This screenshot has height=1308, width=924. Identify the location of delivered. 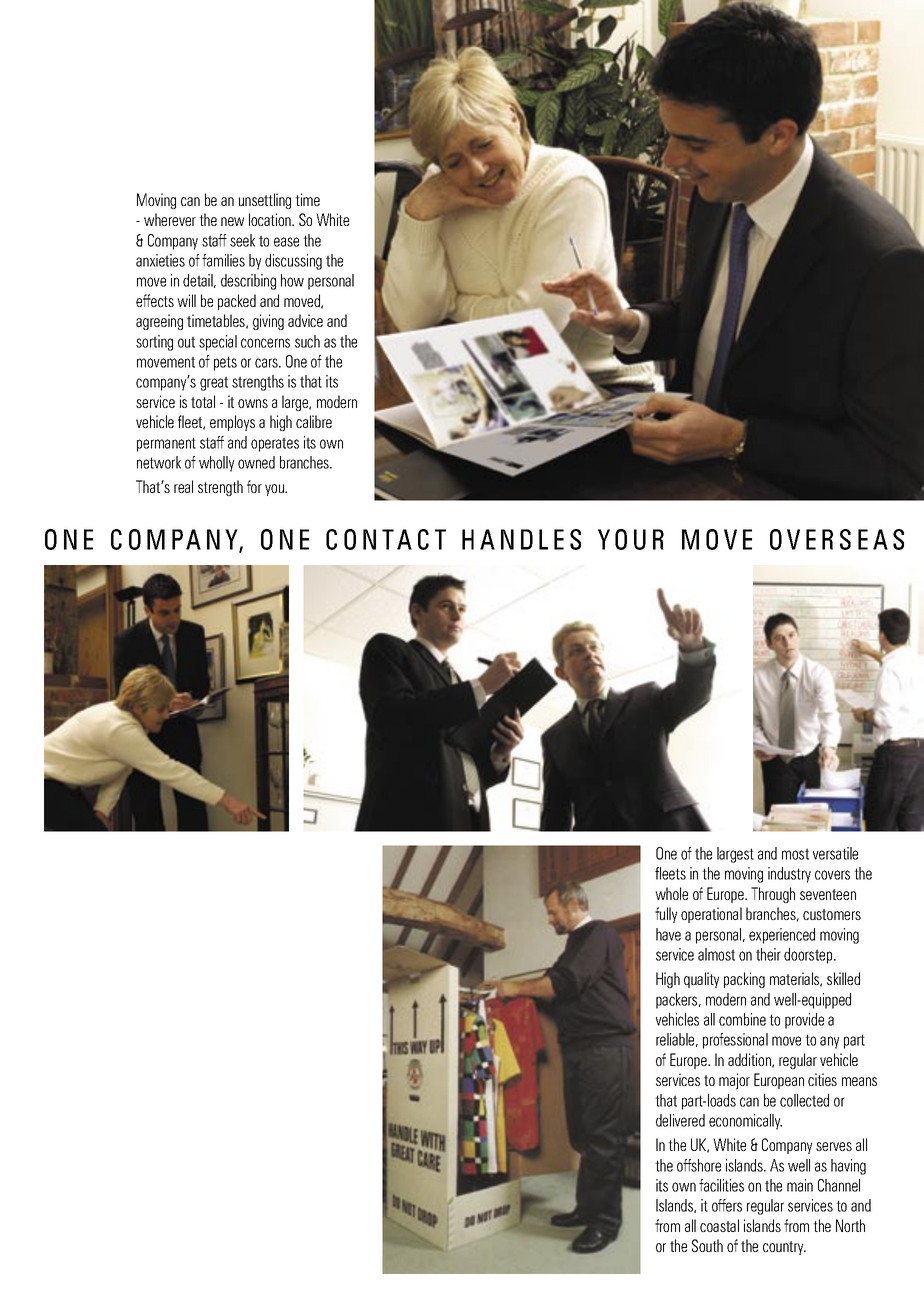
(680, 1120).
